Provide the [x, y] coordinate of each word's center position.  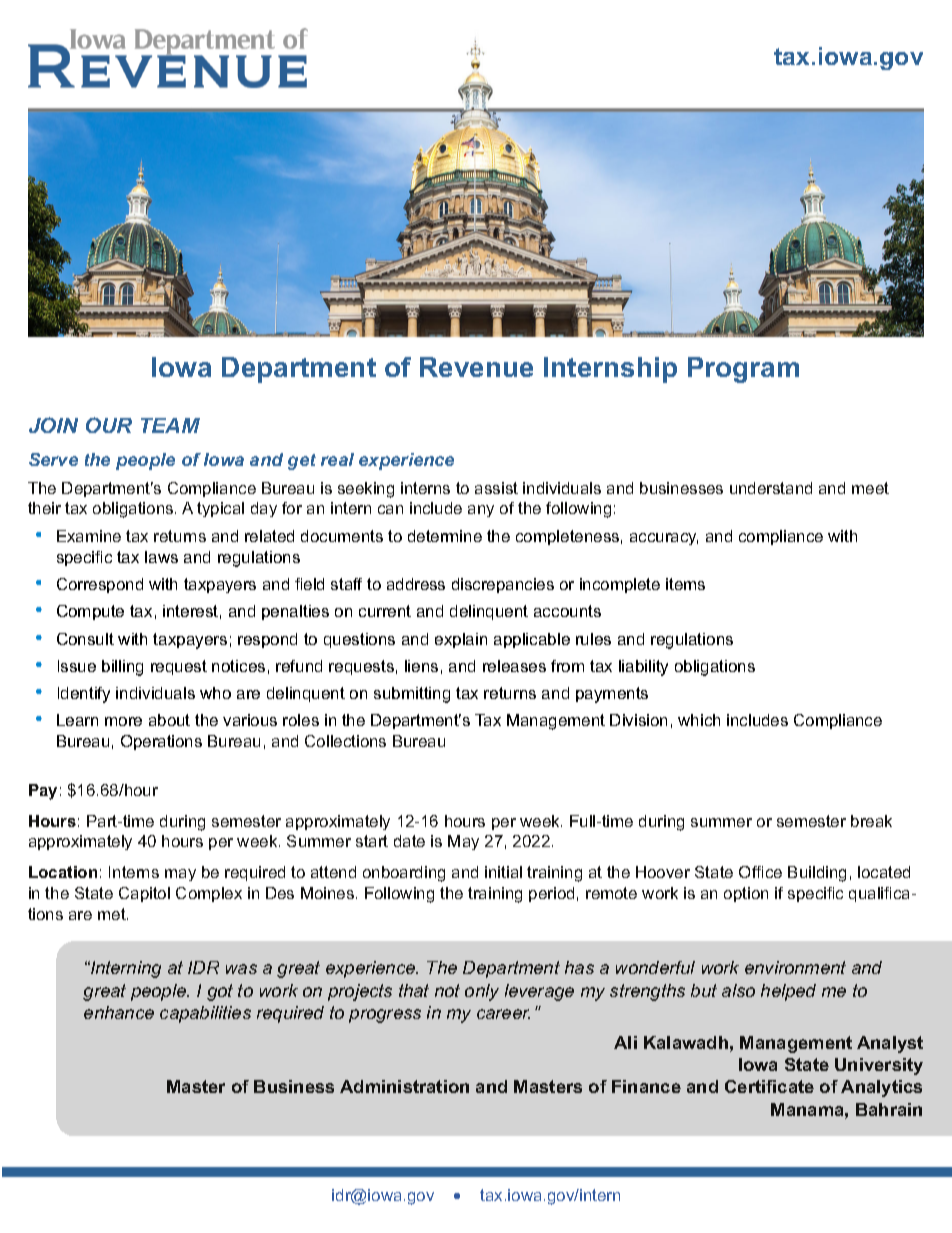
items [685, 584]
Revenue [476, 367]
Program [743, 370]
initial [503, 872]
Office [760, 872]
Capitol [144, 894]
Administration [404, 1086]
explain [461, 640]
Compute [90, 612]
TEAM [170, 425]
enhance [119, 1012]
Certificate [769, 1086]
